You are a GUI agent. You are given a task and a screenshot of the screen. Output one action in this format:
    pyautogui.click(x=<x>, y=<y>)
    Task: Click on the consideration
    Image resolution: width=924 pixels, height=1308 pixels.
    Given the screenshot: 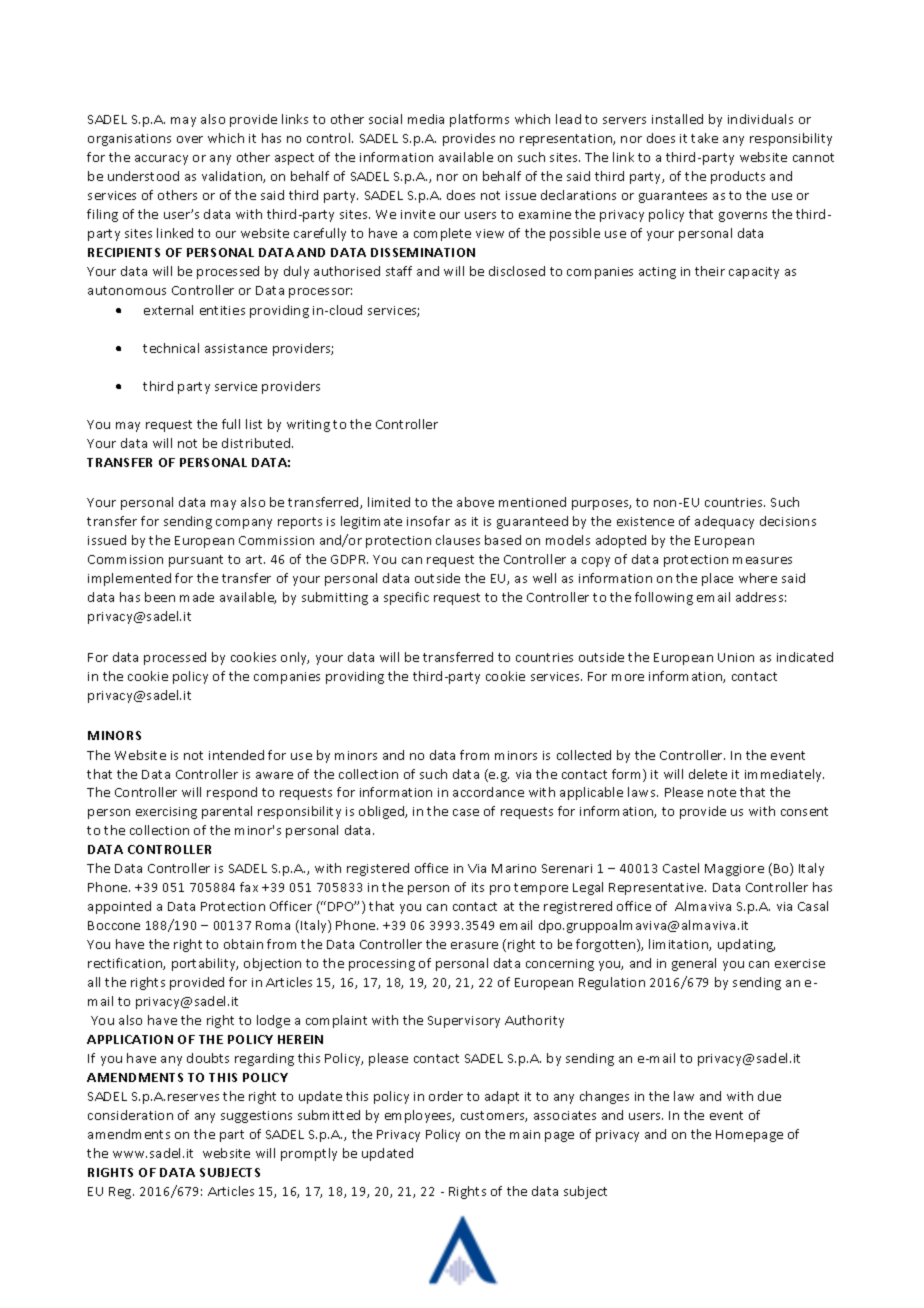 What is the action you would take?
    pyautogui.click(x=130, y=1115)
